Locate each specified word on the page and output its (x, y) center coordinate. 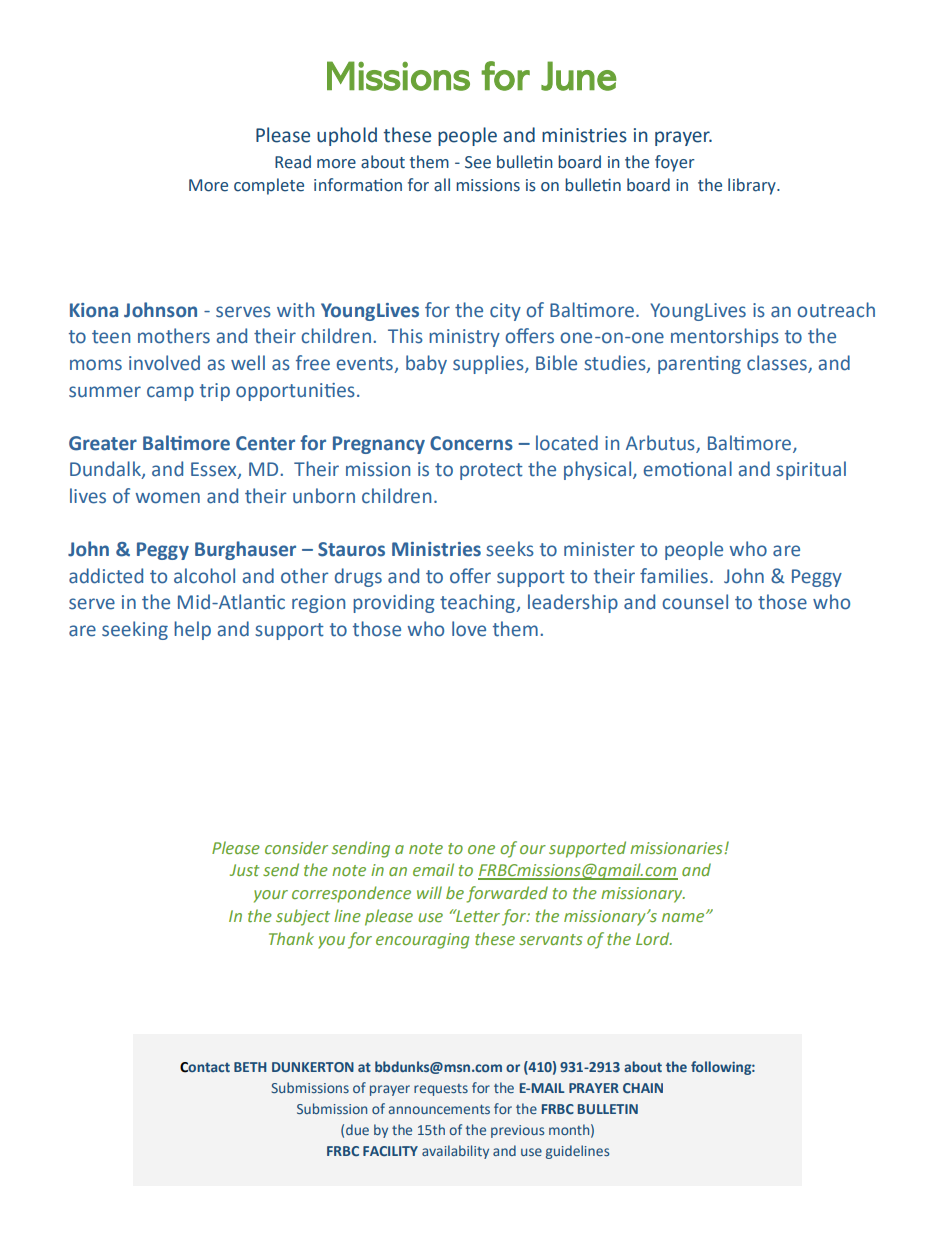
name (684, 917)
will (429, 892)
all (442, 185)
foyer (675, 163)
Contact (205, 1067)
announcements (439, 1109)
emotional (688, 469)
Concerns (471, 443)
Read (293, 162)
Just (245, 870)
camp (170, 393)
